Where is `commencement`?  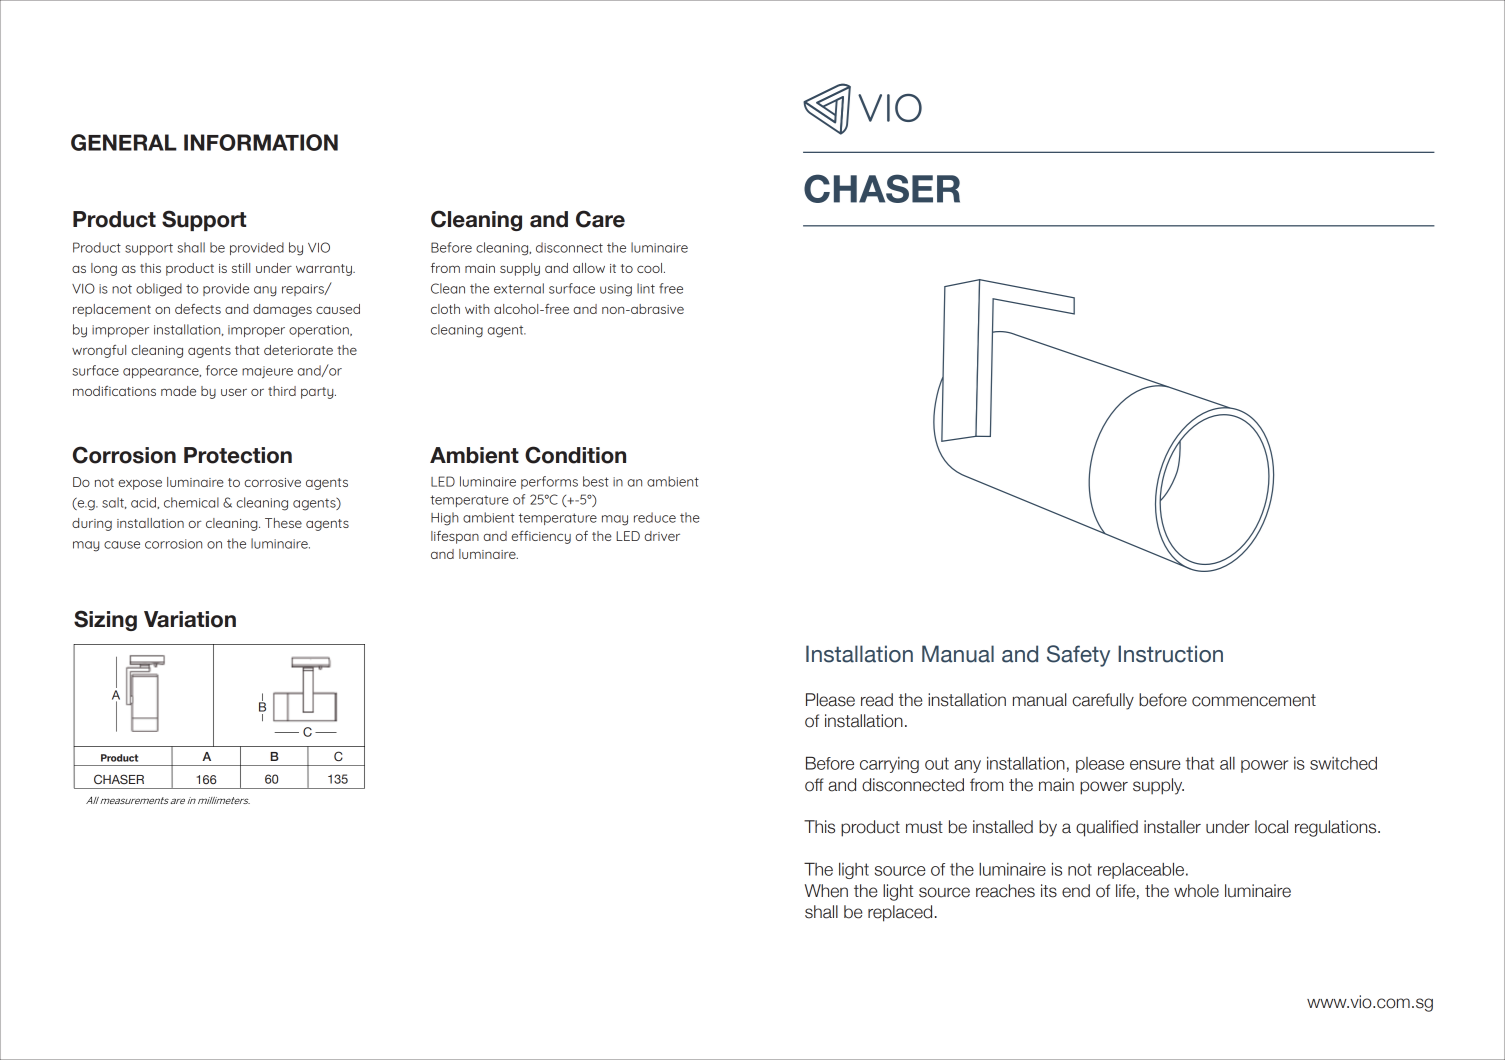 commencement is located at coordinates (1254, 700).
